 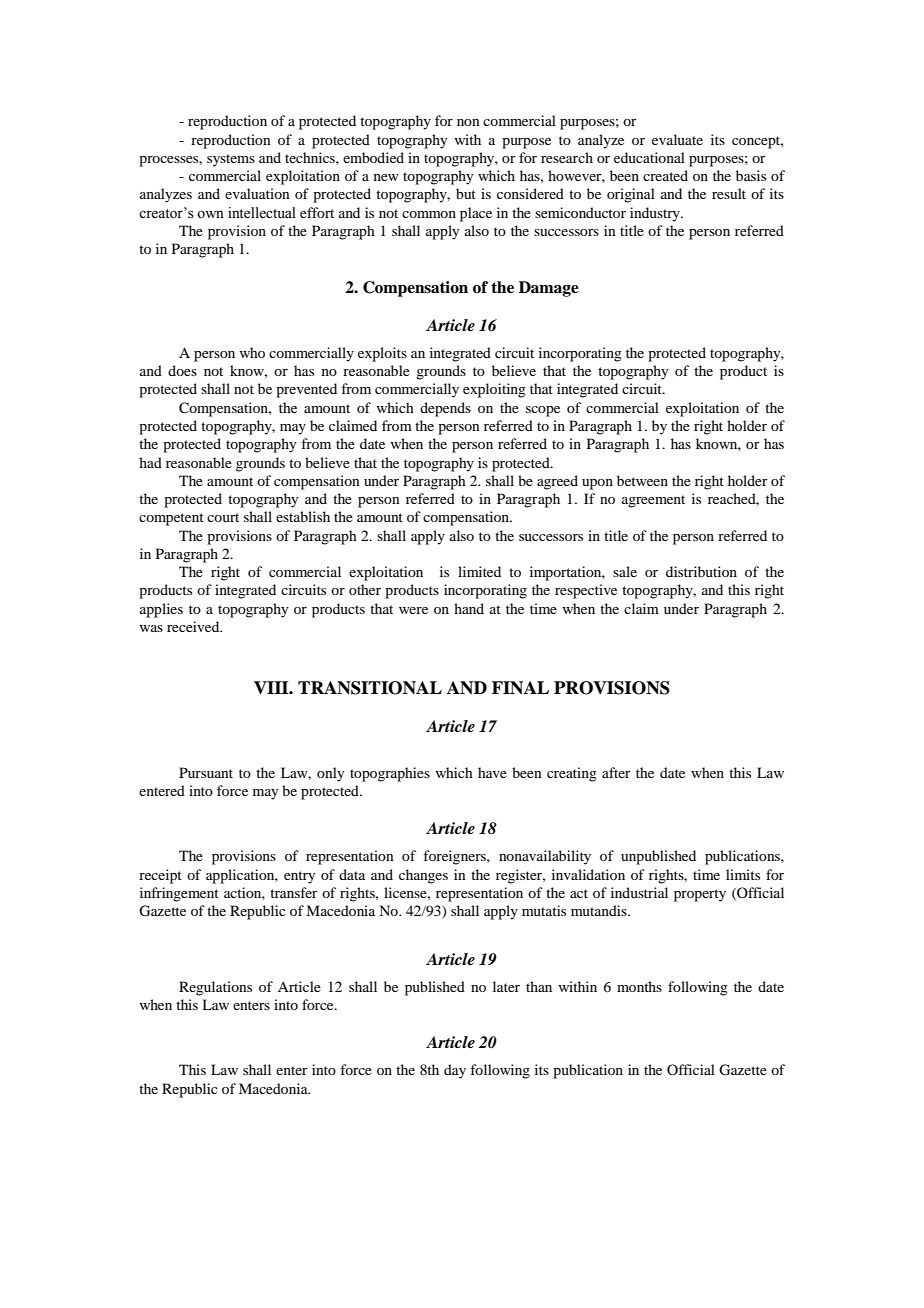 I want to click on changes, so click(x=423, y=876).
